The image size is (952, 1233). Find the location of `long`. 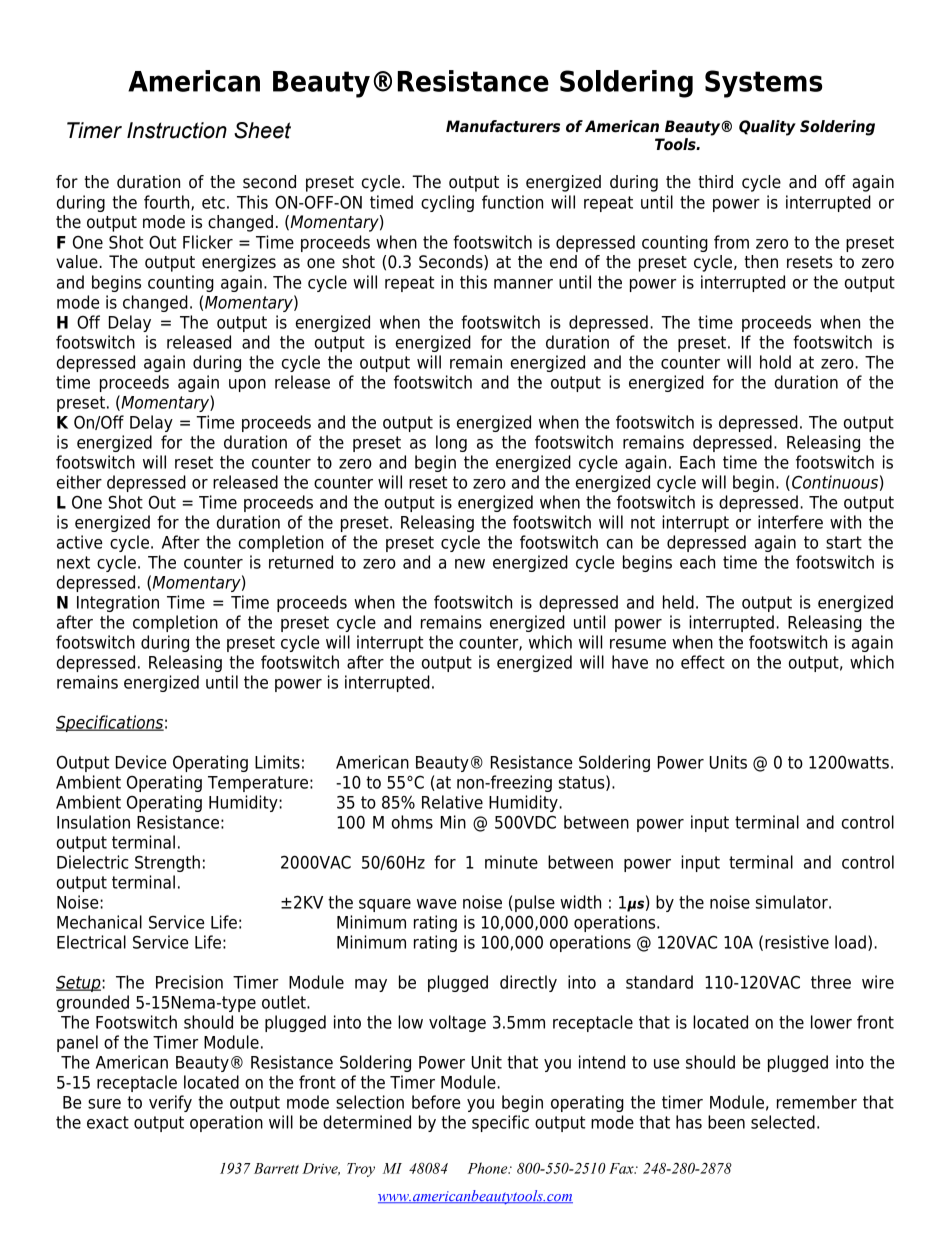

long is located at coordinates (451, 443).
